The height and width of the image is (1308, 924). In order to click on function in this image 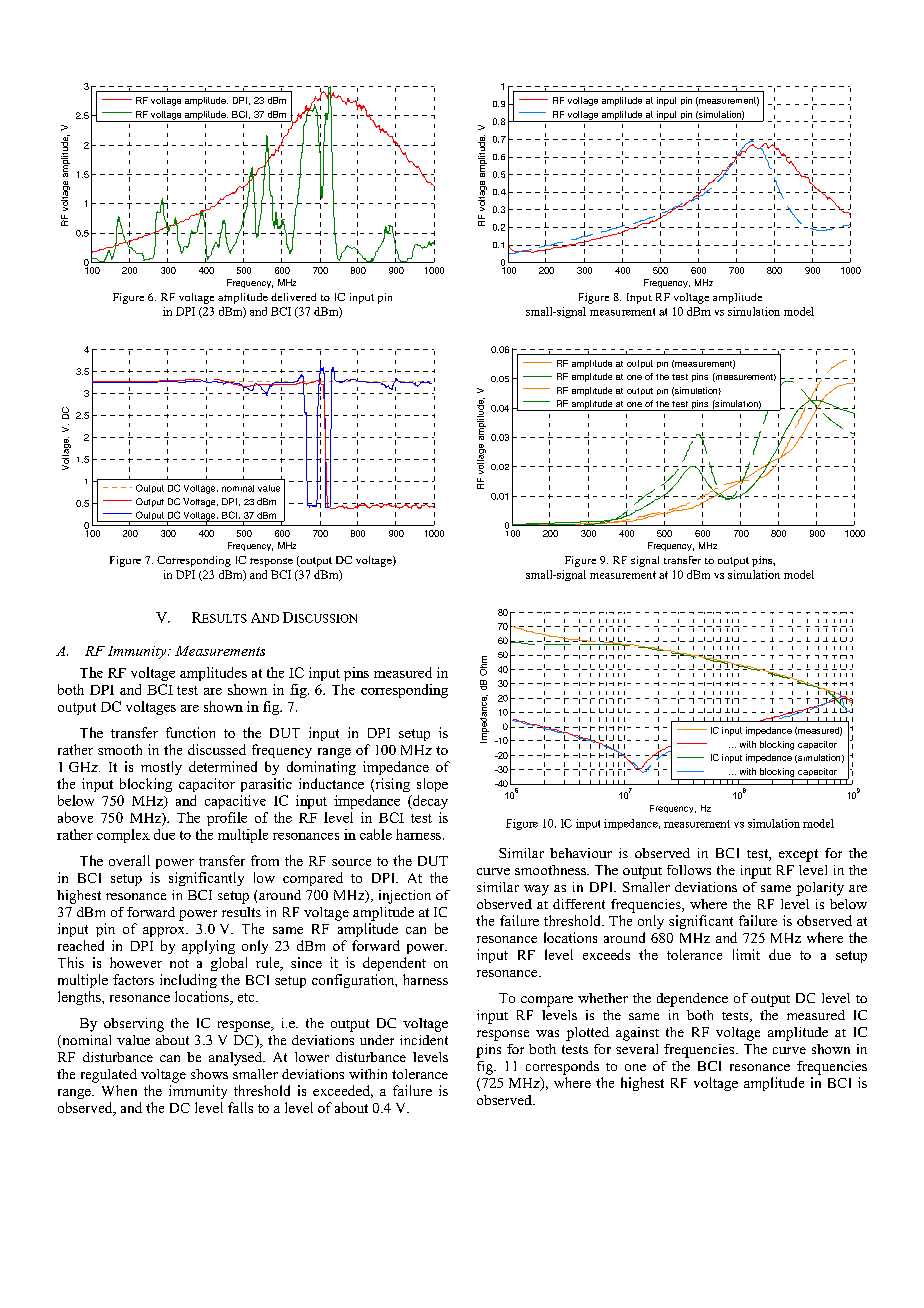, I will do `click(190, 732)`.
